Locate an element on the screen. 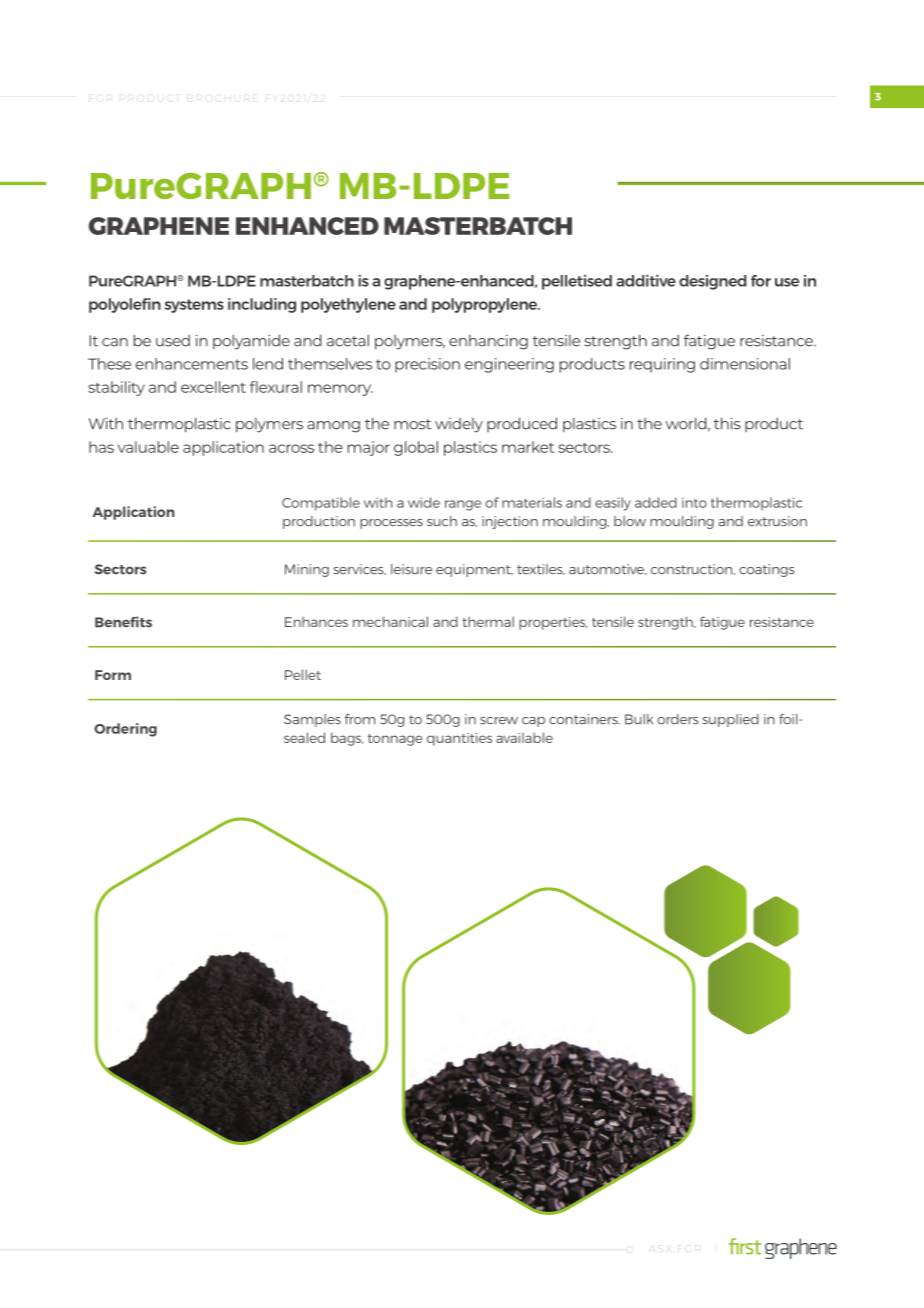 The image size is (924, 1308). into is located at coordinates (694, 502).
